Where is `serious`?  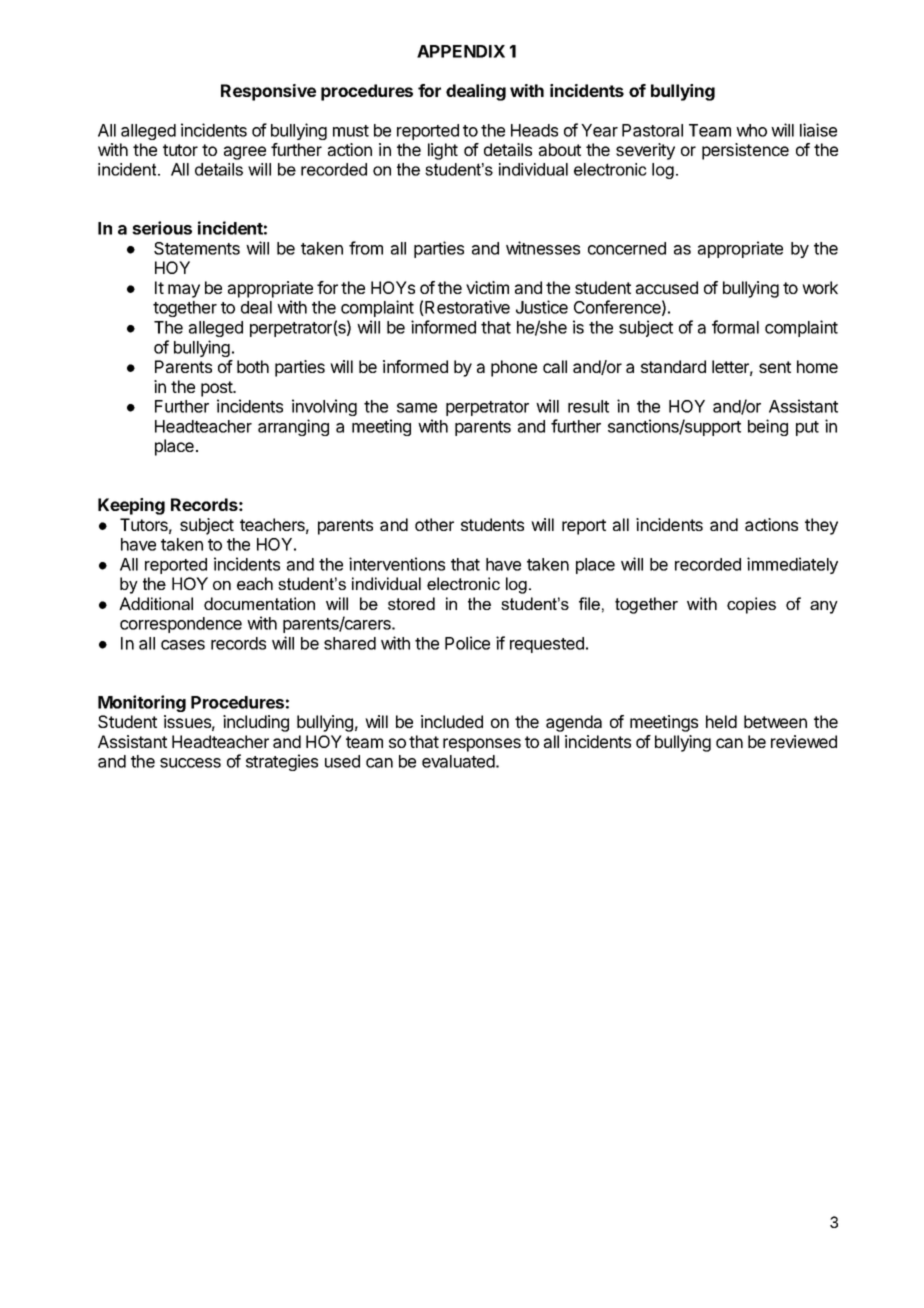
serious is located at coordinates (162, 228).
